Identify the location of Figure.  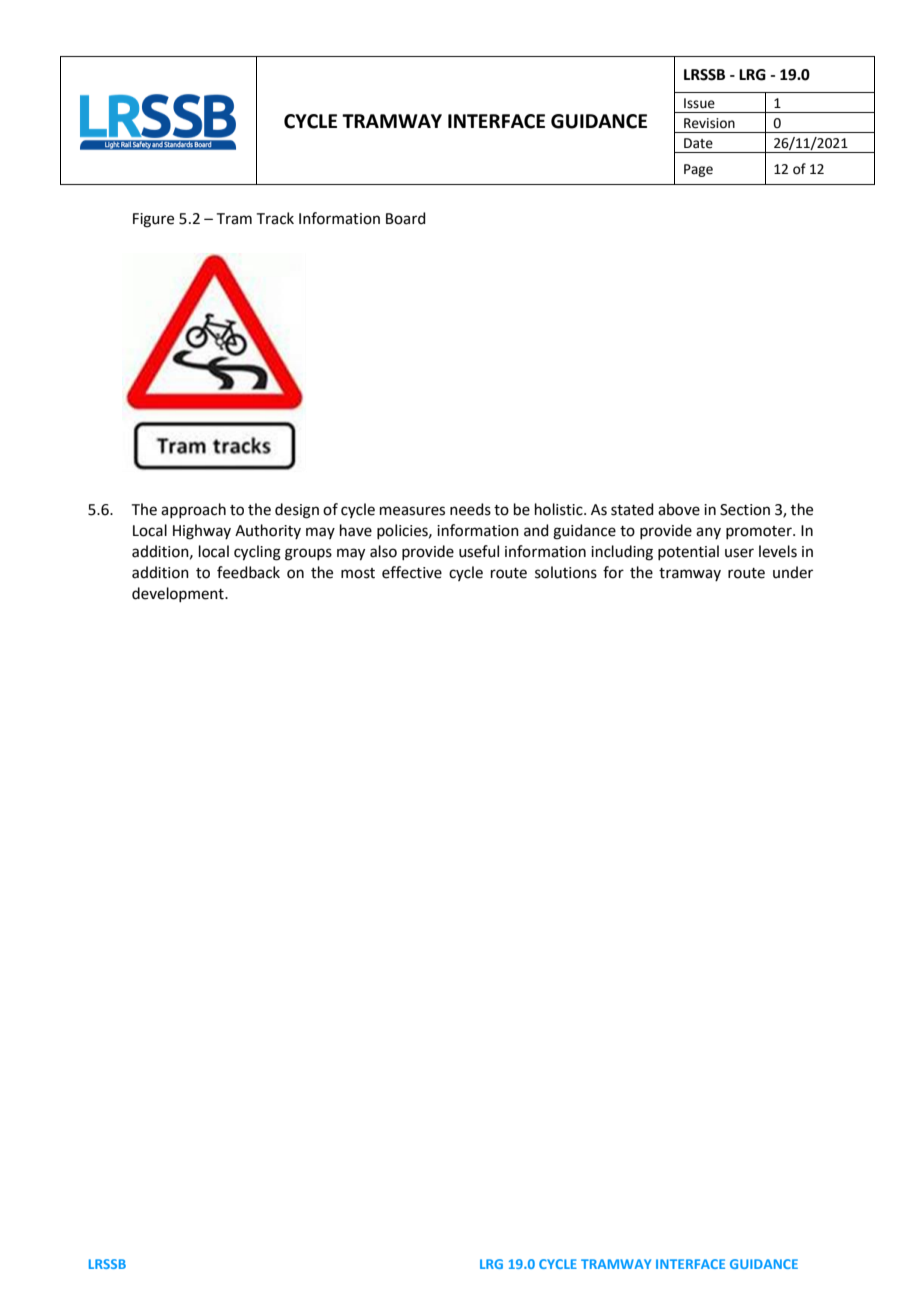
(153, 220).
